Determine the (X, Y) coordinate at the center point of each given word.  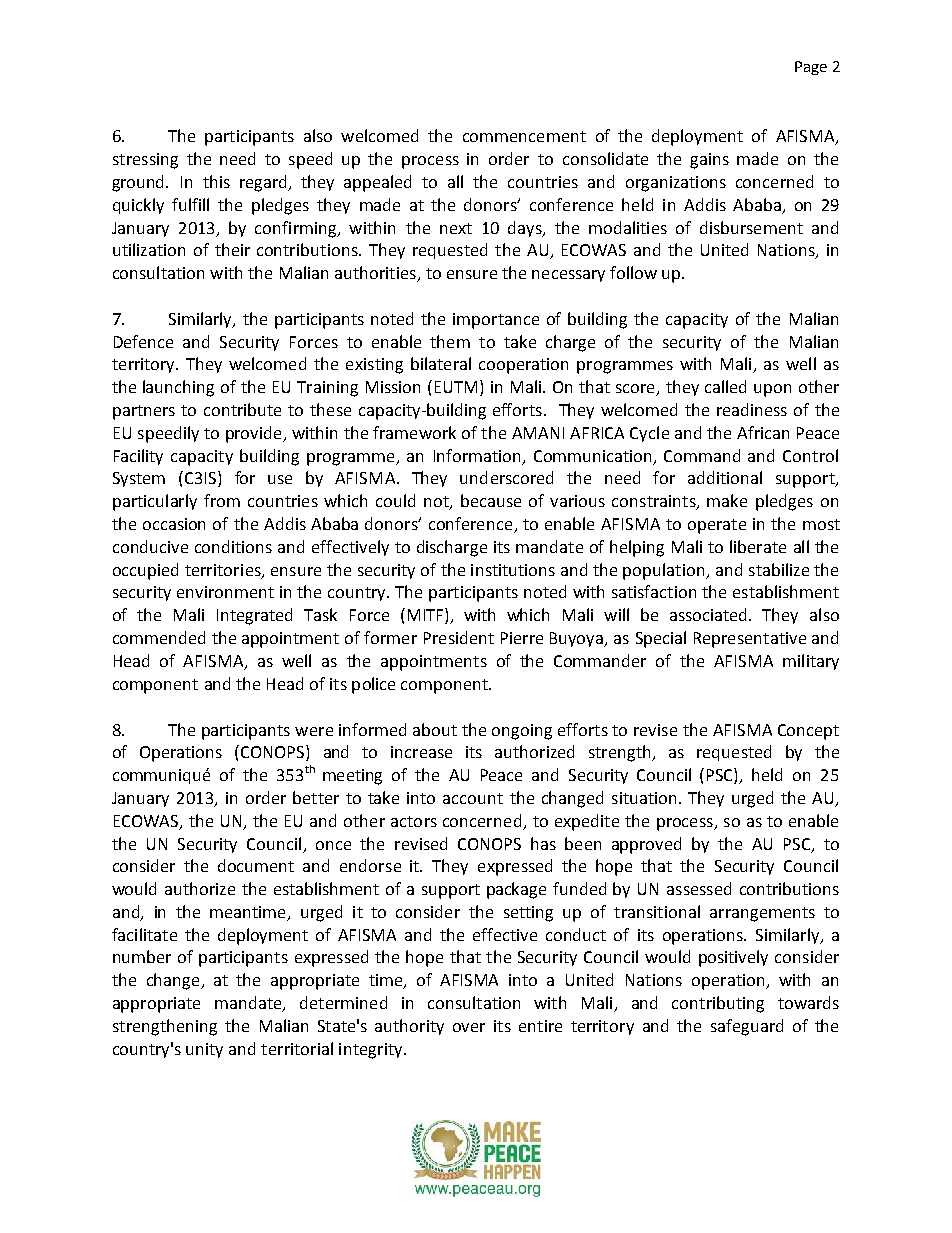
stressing (145, 161)
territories (224, 571)
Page (811, 68)
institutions (513, 570)
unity (204, 1050)
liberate (758, 546)
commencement (524, 136)
